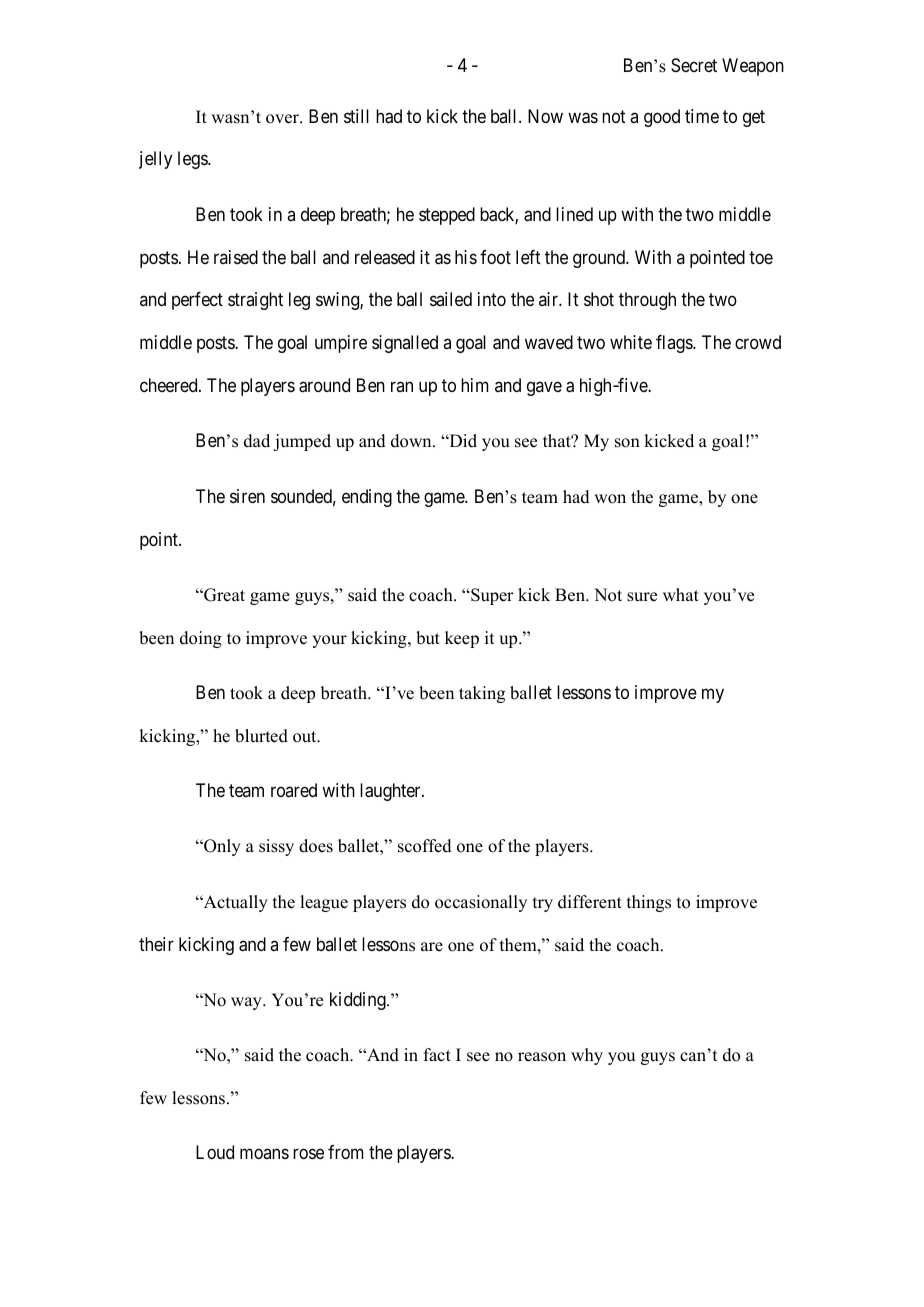  I want to click on straight, so click(255, 301).
